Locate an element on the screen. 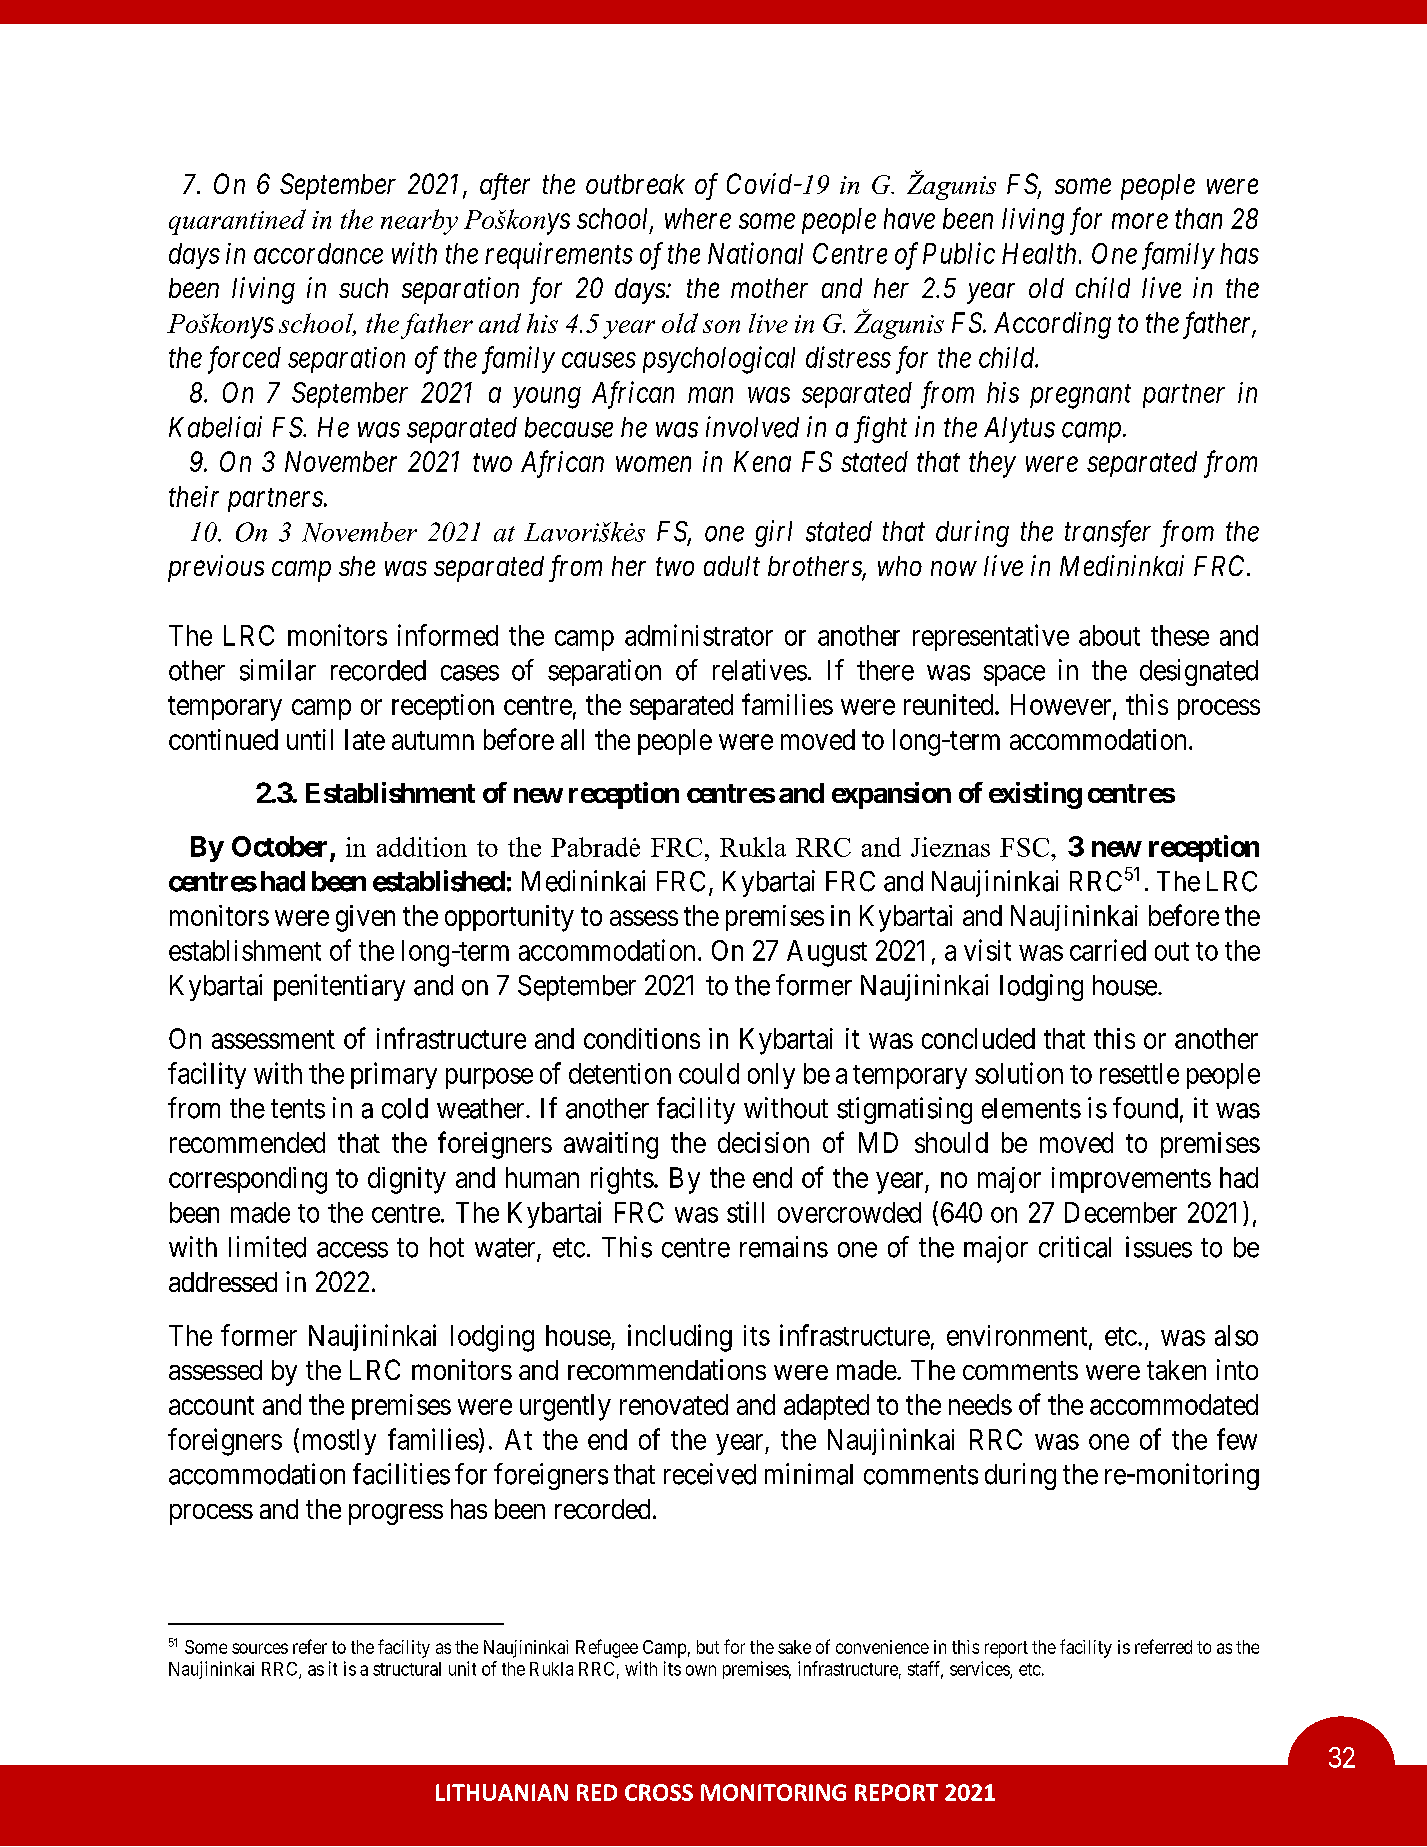  accordance is located at coordinates (318, 253).
